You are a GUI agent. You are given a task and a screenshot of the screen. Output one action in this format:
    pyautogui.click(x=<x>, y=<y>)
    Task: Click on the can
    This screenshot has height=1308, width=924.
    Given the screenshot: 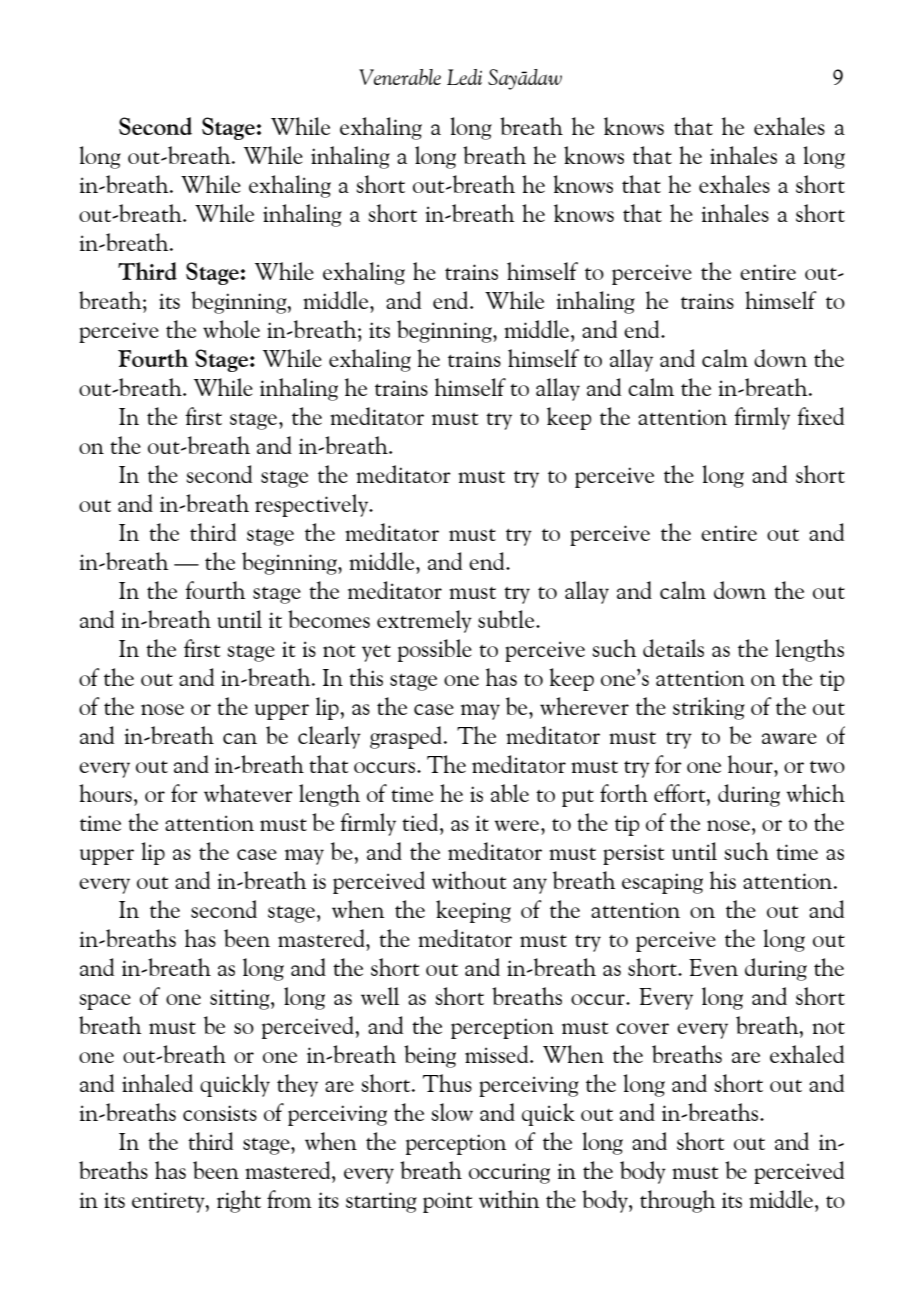 What is the action you would take?
    pyautogui.click(x=240, y=738)
